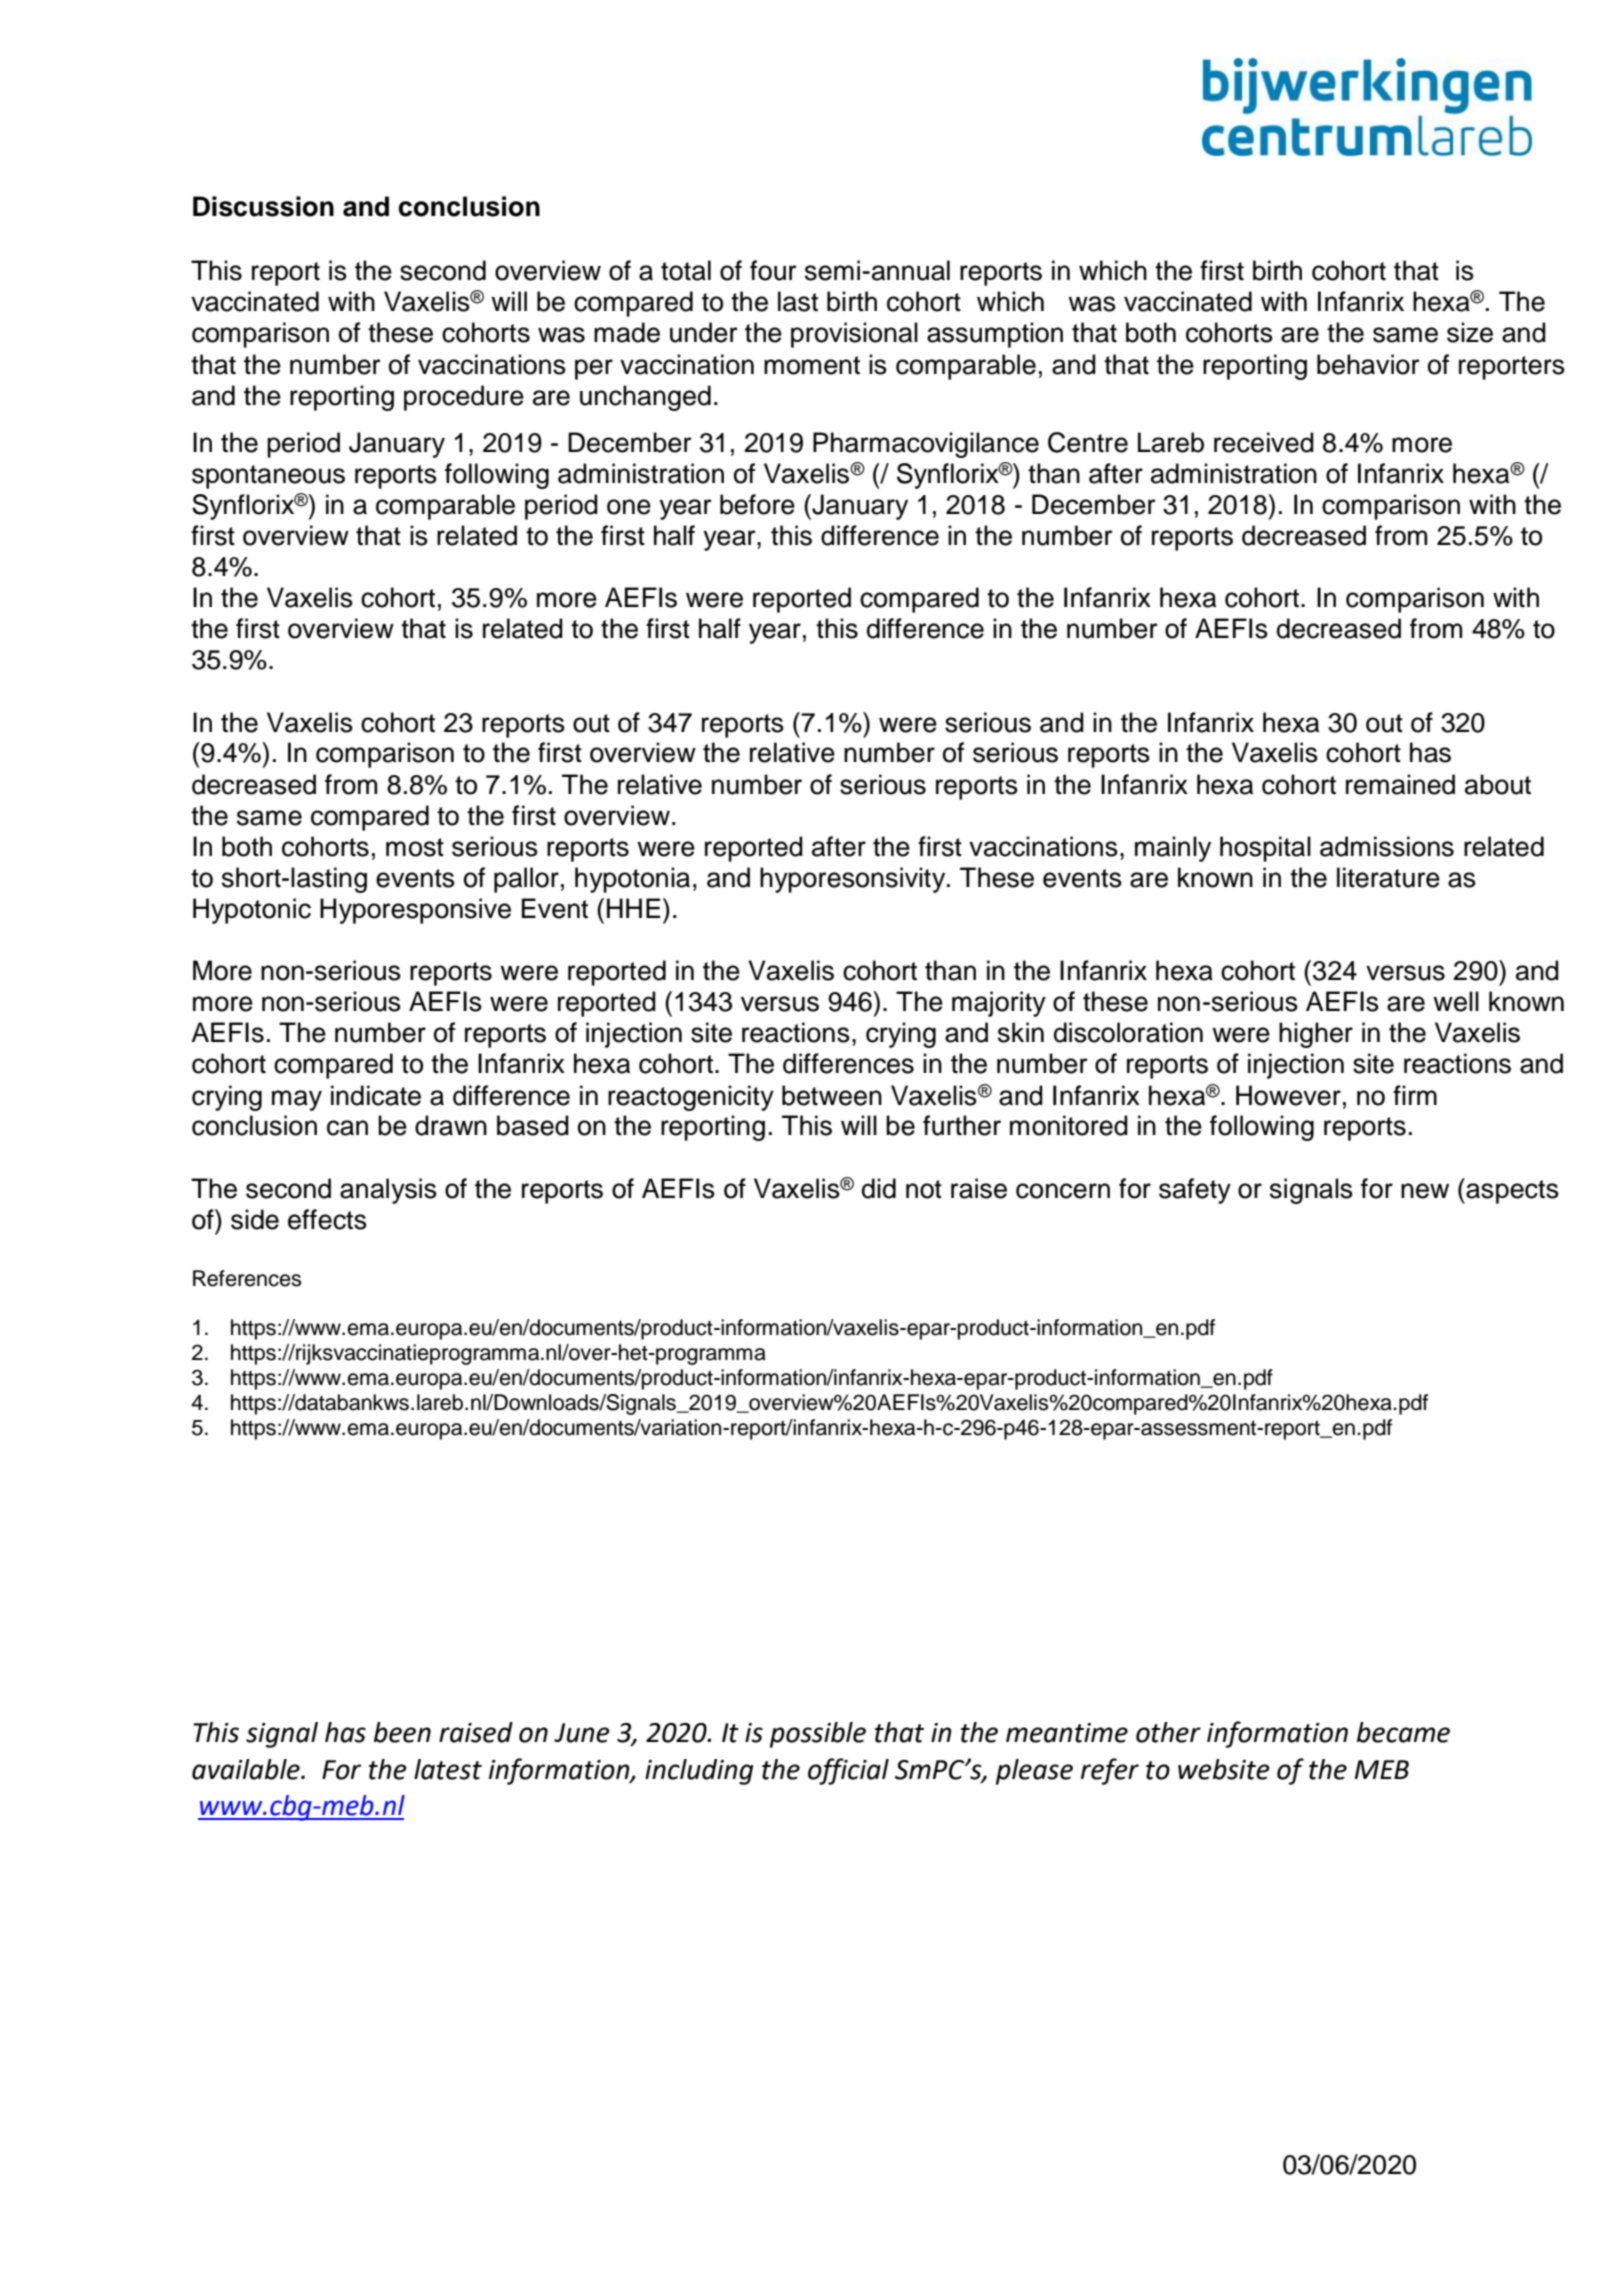 This screenshot has width=1609, height=2275. I want to click on remained, so click(1400, 784).
